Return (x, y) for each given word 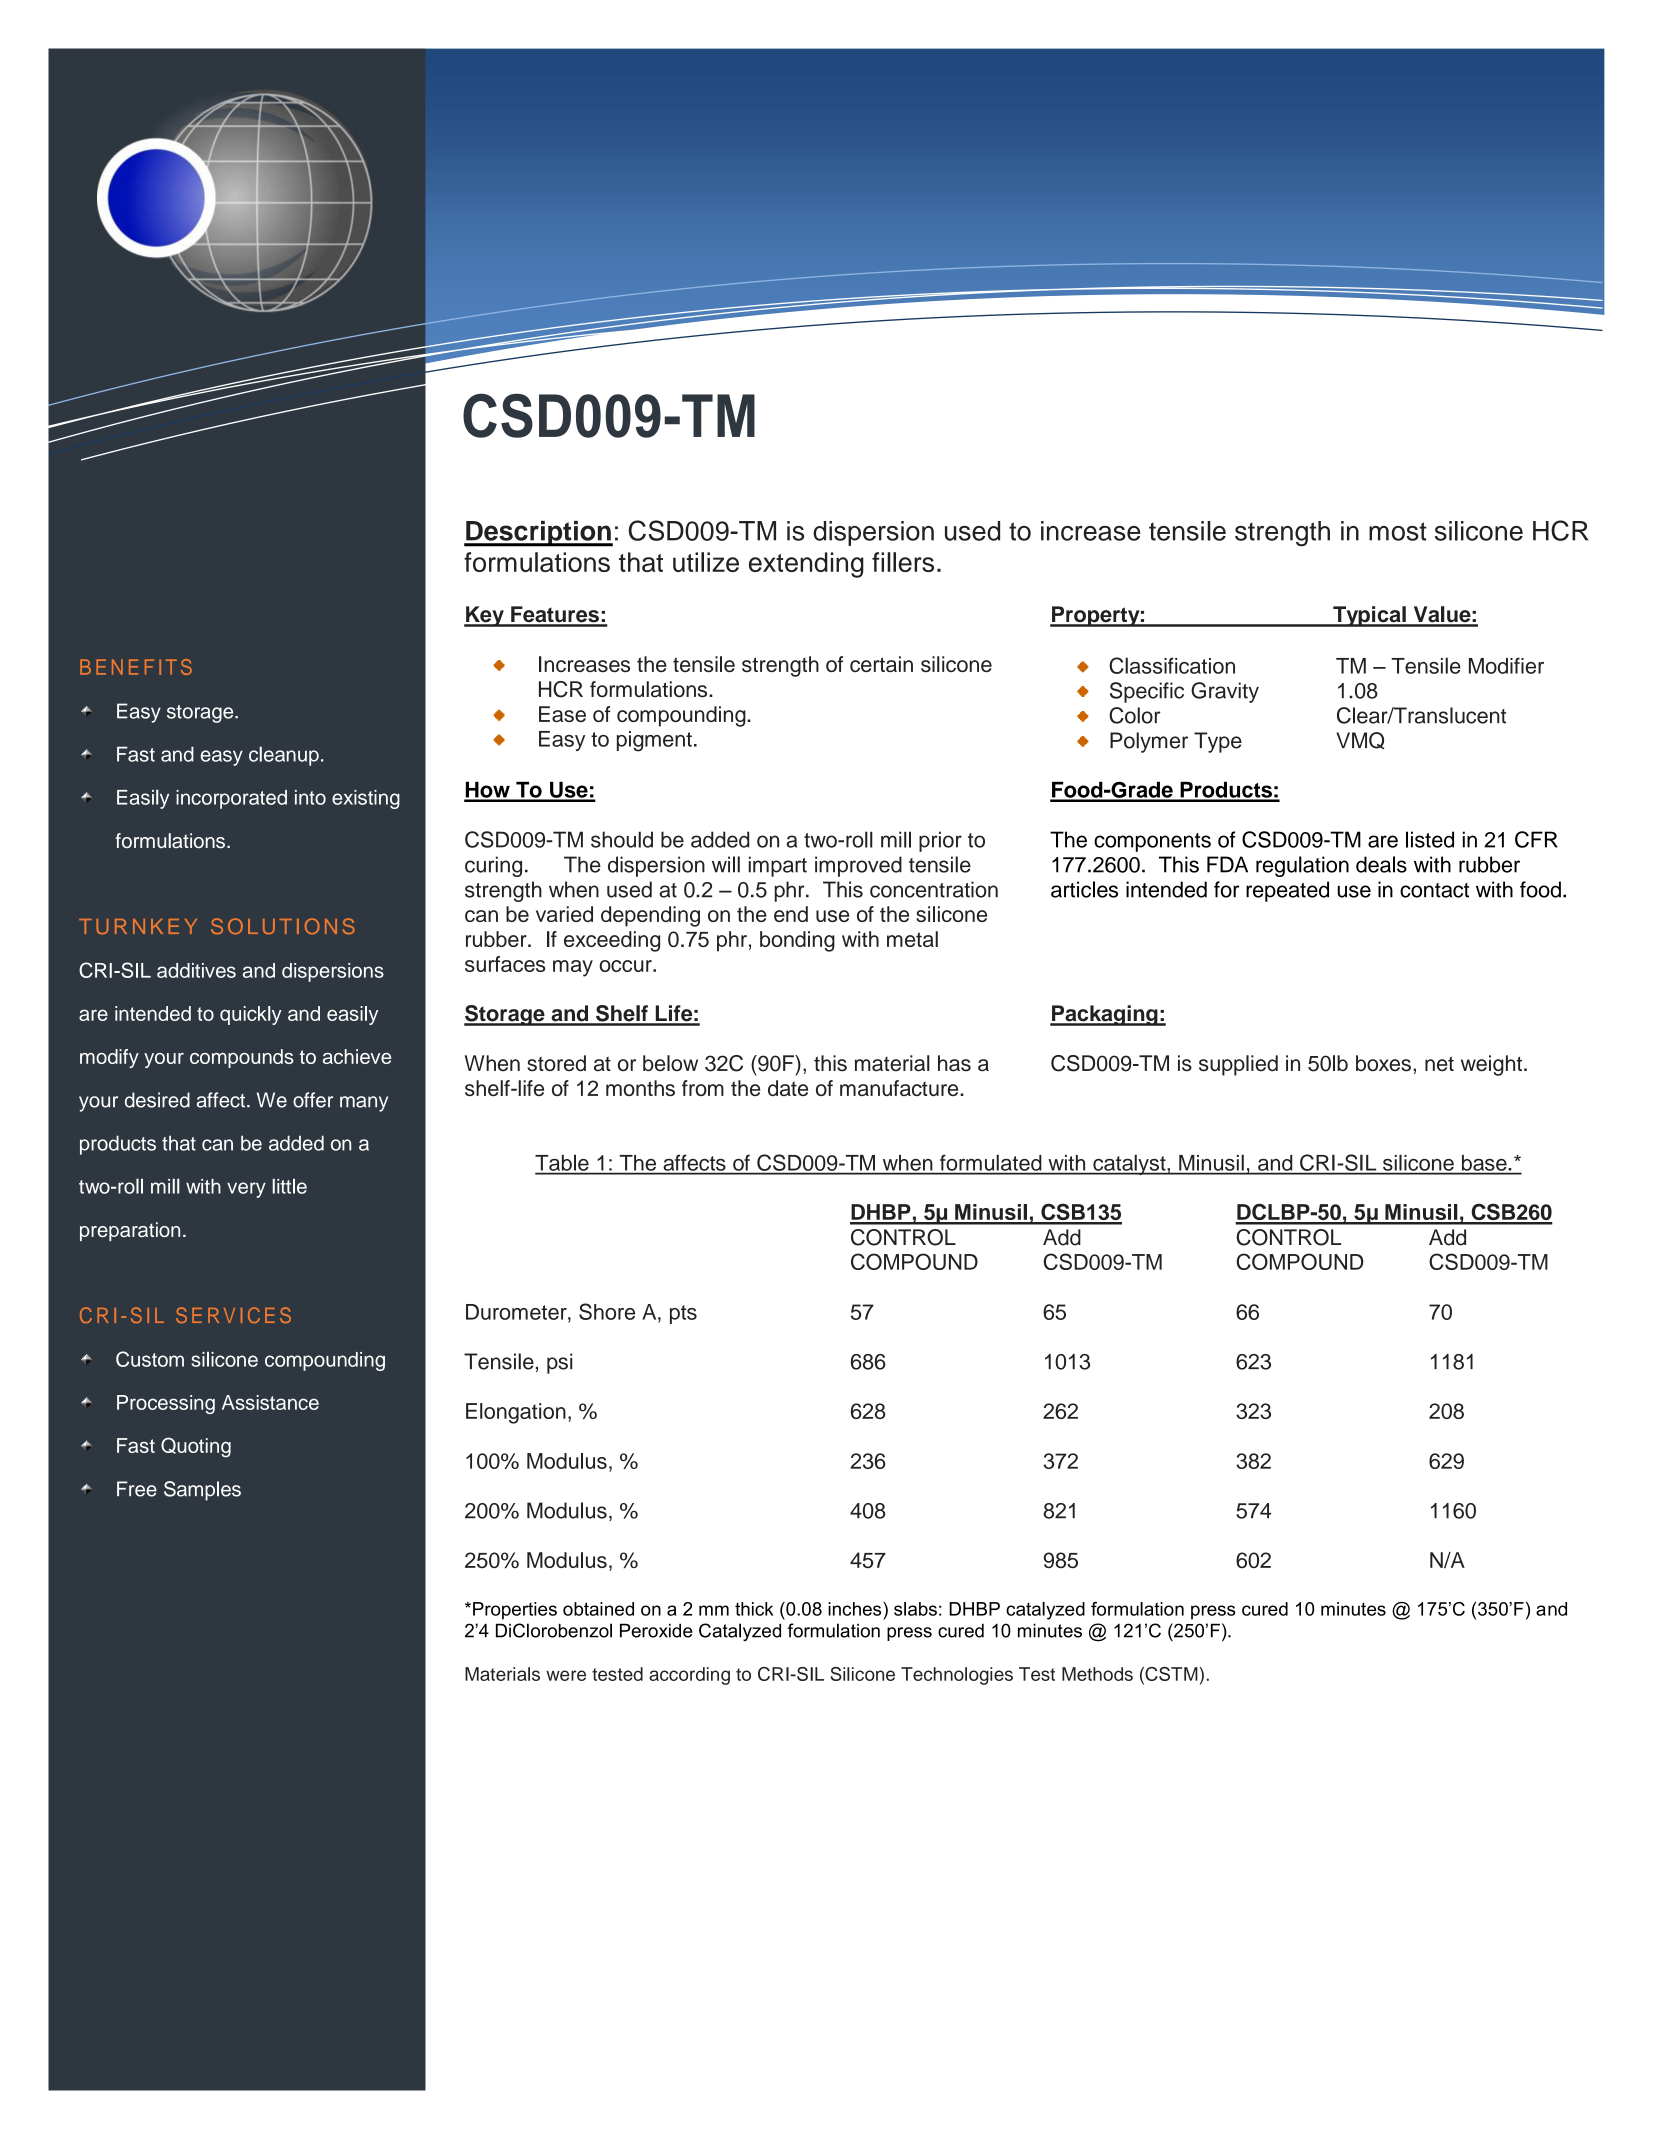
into (310, 797)
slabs (915, 1609)
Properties (515, 1611)
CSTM (1170, 1674)
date (788, 1088)
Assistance (270, 1402)
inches (856, 1609)
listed (1430, 839)
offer (313, 1100)
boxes (1383, 1063)
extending (806, 565)
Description (538, 534)
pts (683, 1314)
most (1398, 531)
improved (858, 866)
